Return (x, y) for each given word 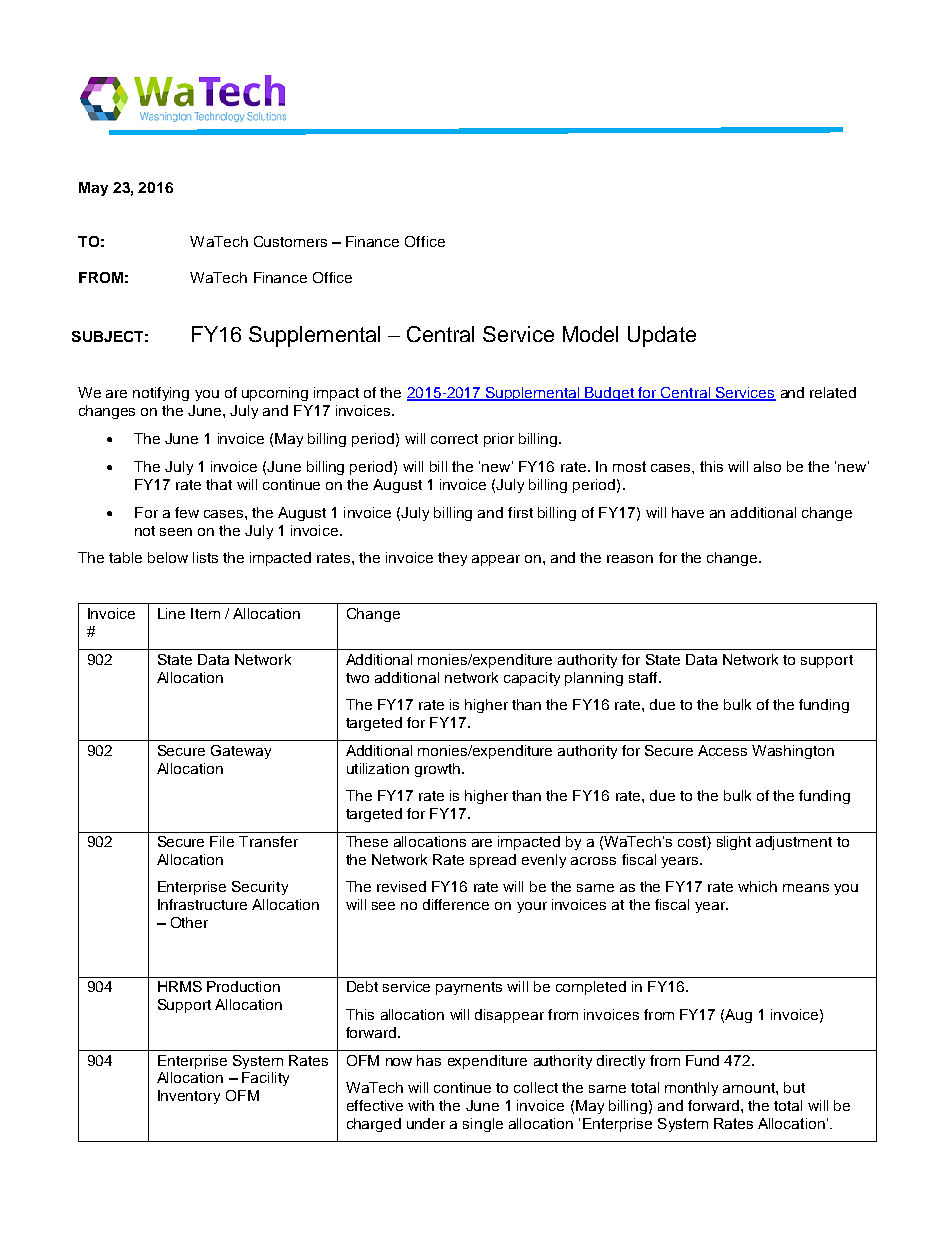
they (452, 559)
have (688, 512)
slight (734, 843)
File (222, 841)
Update (662, 336)
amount (750, 1088)
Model (590, 334)
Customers (290, 241)
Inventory (189, 1097)
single (483, 1125)
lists (205, 557)
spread (493, 861)
